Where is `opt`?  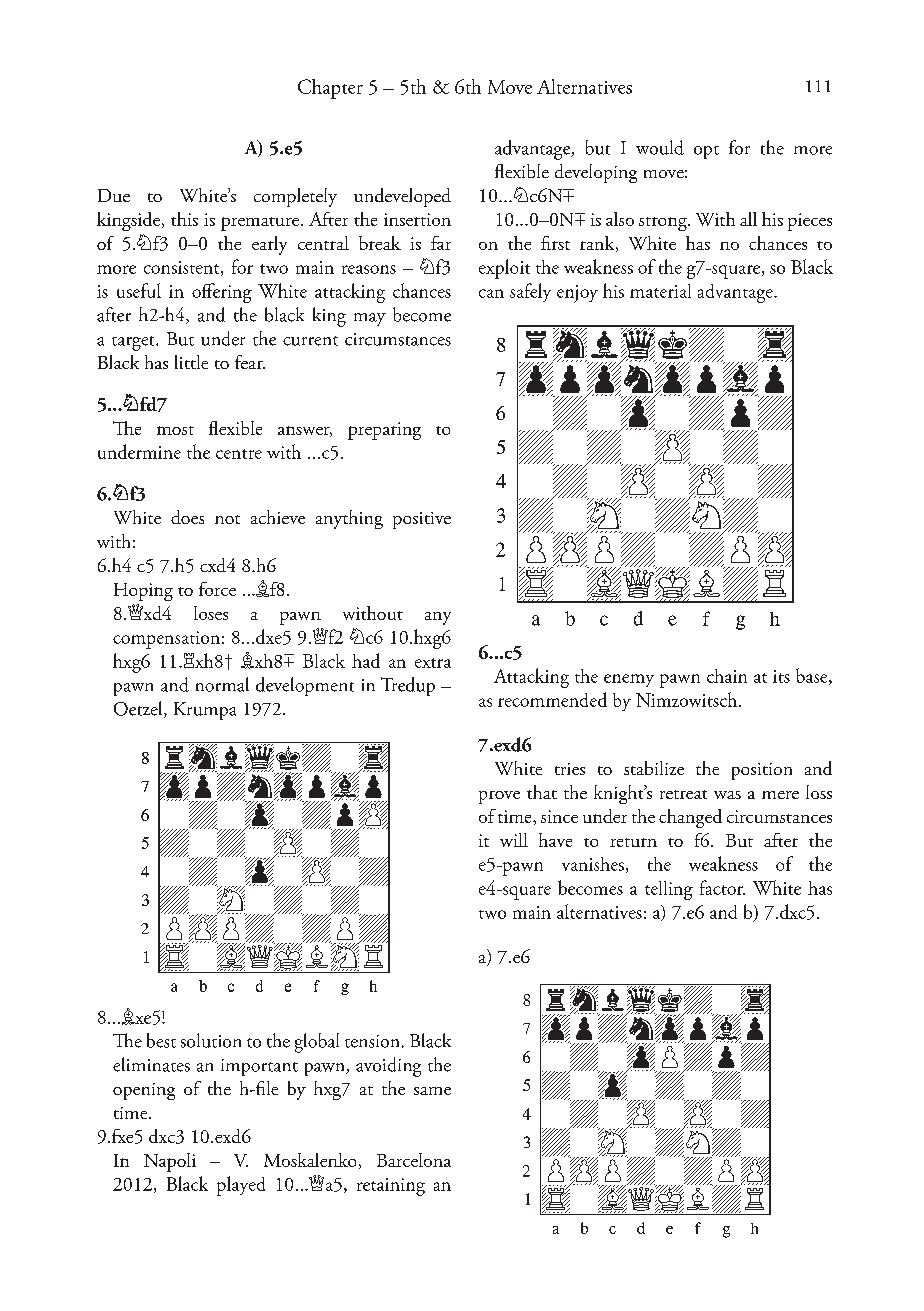
opt is located at coordinates (706, 152).
